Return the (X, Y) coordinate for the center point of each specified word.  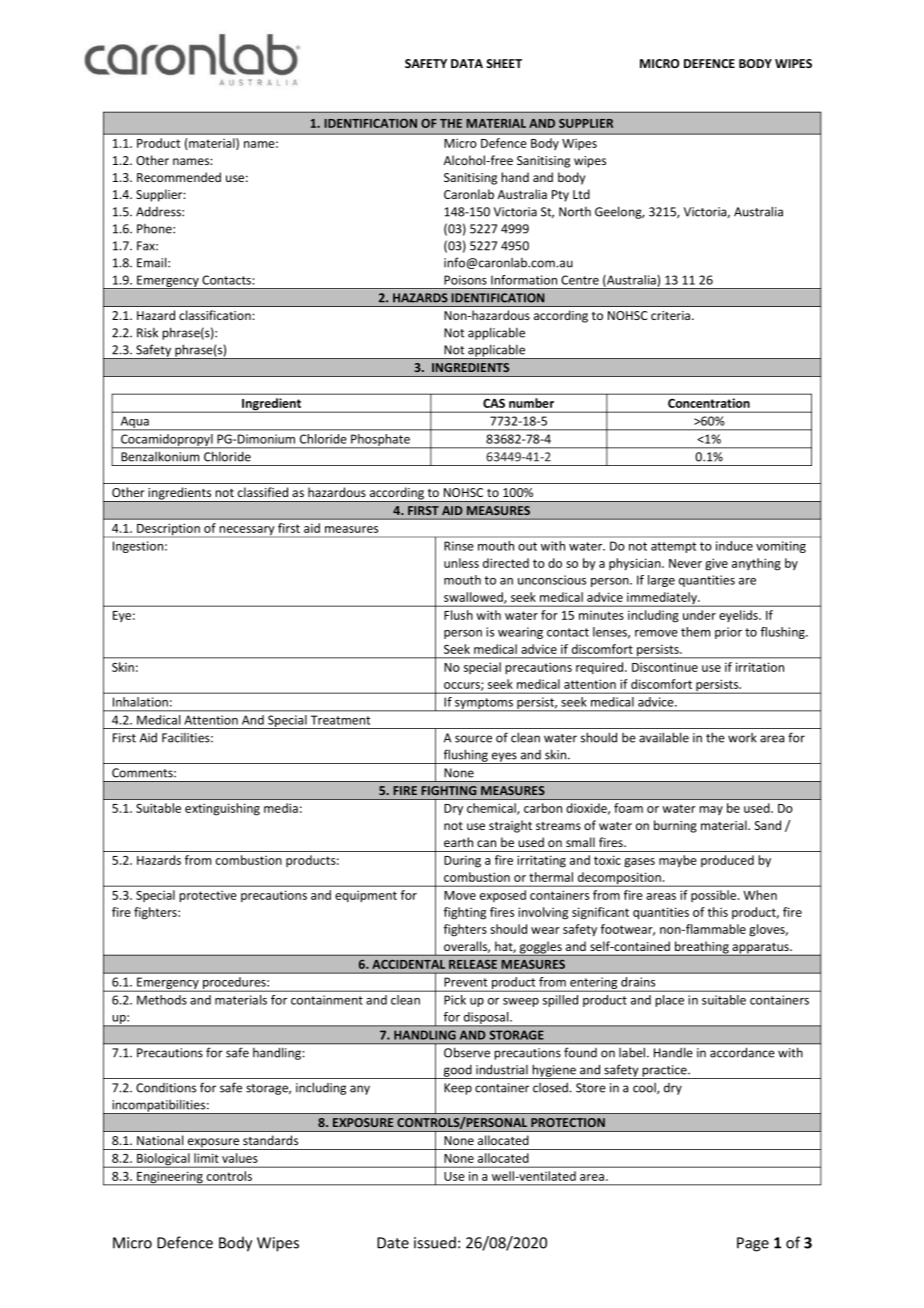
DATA (467, 63)
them (695, 632)
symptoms (484, 705)
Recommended (179, 177)
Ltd (581, 194)
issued (435, 1242)
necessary (247, 532)
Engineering (170, 1178)
